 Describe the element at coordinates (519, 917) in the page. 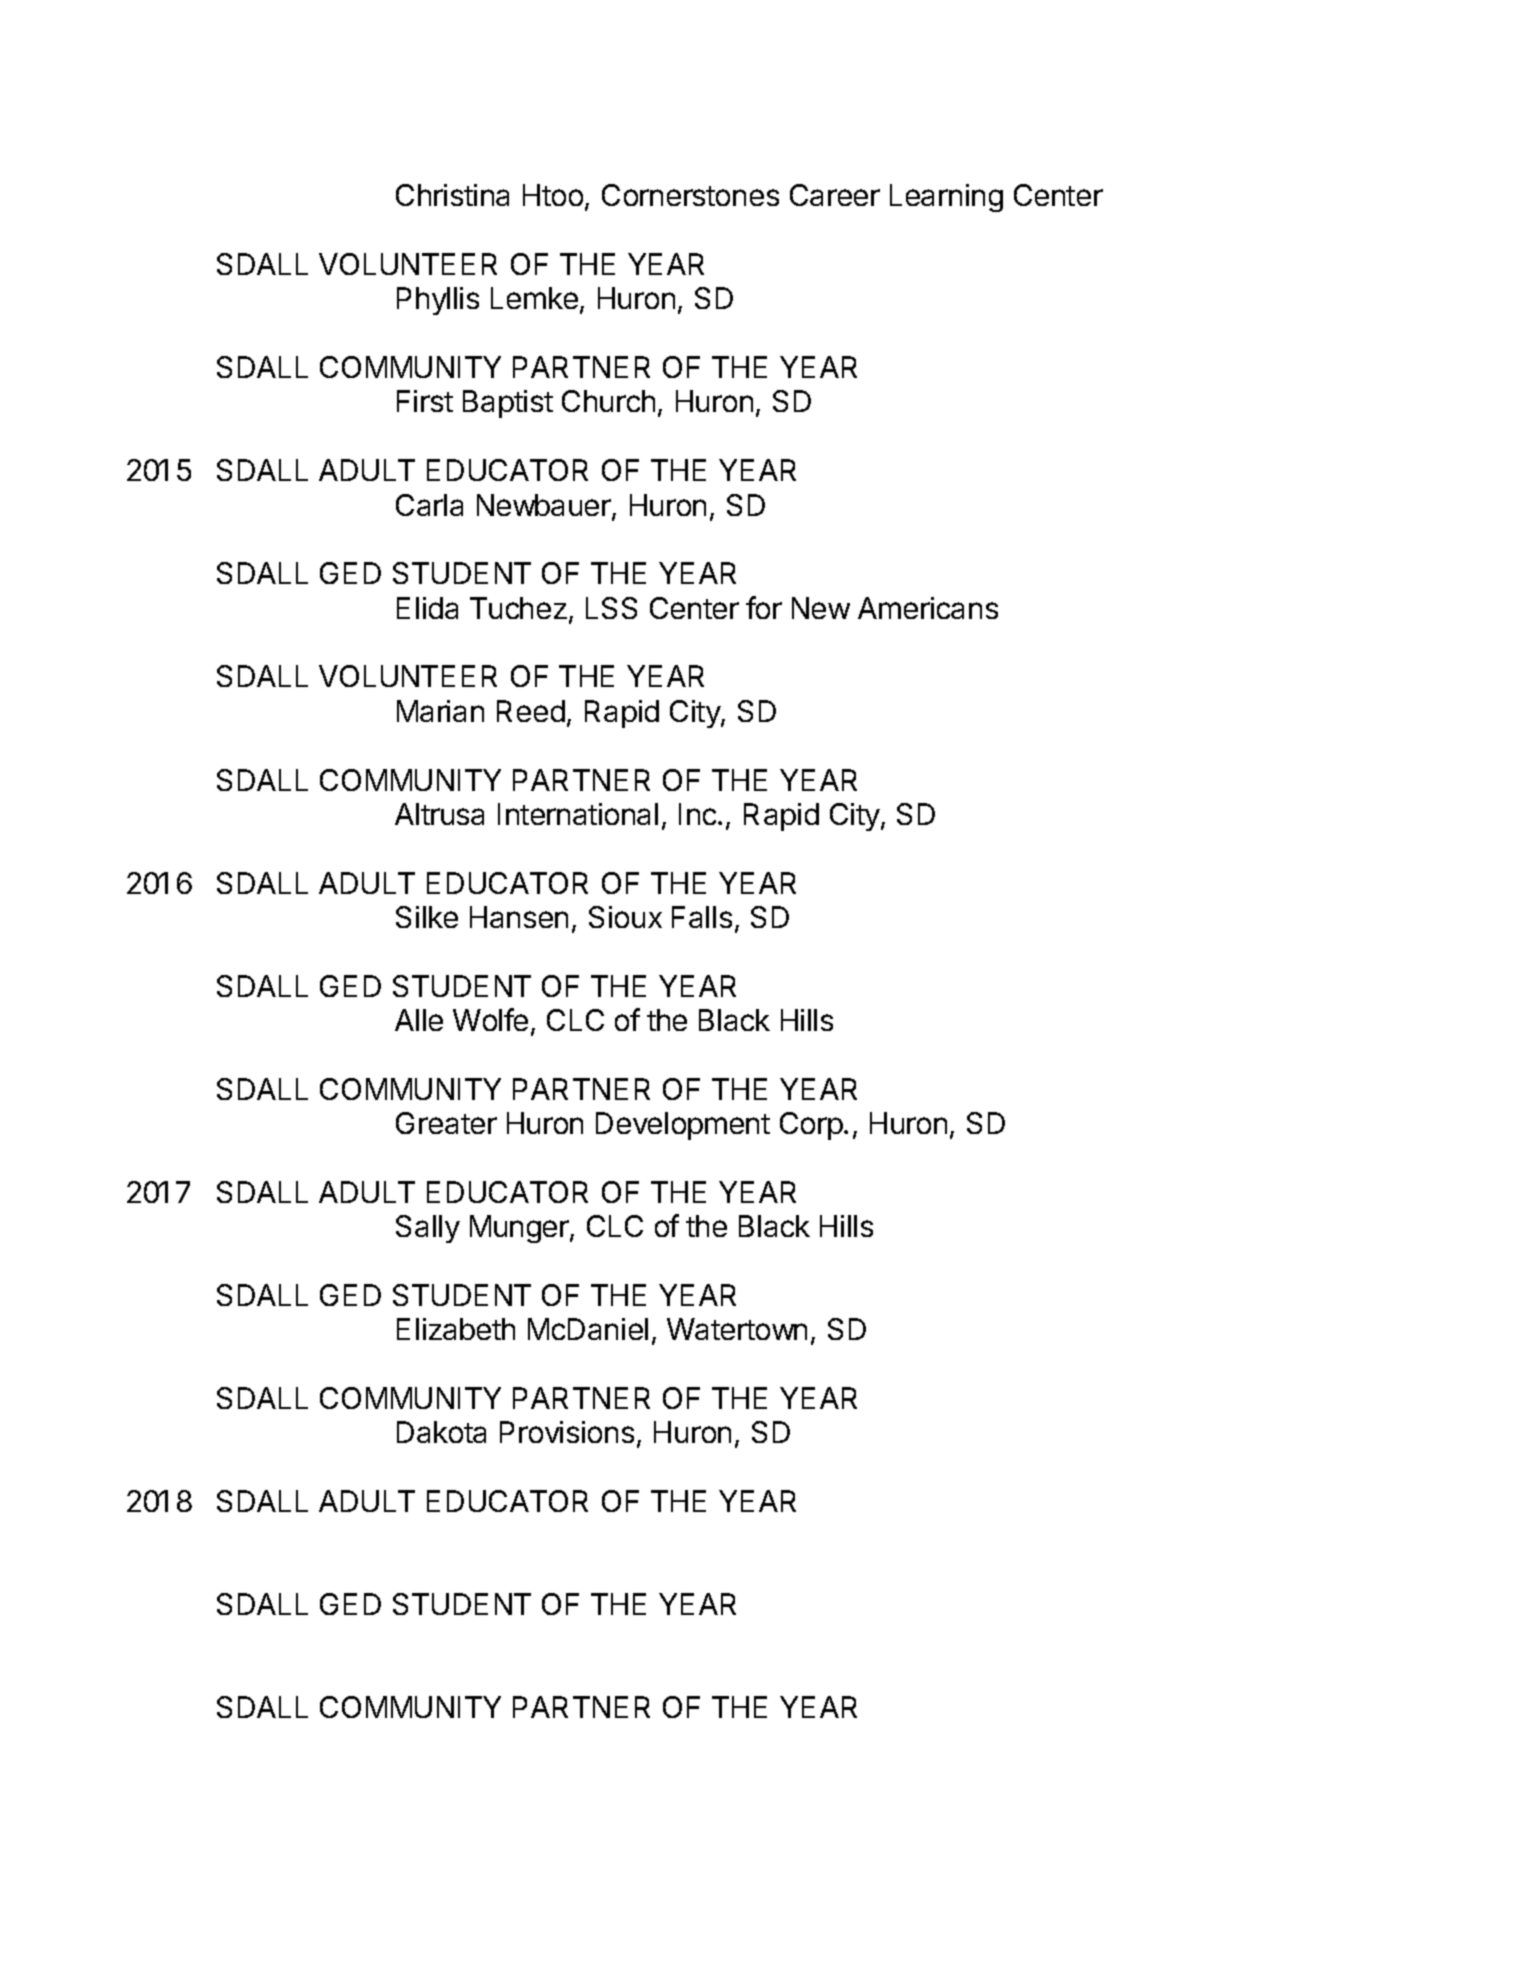

I see `Hansen` at that location.
